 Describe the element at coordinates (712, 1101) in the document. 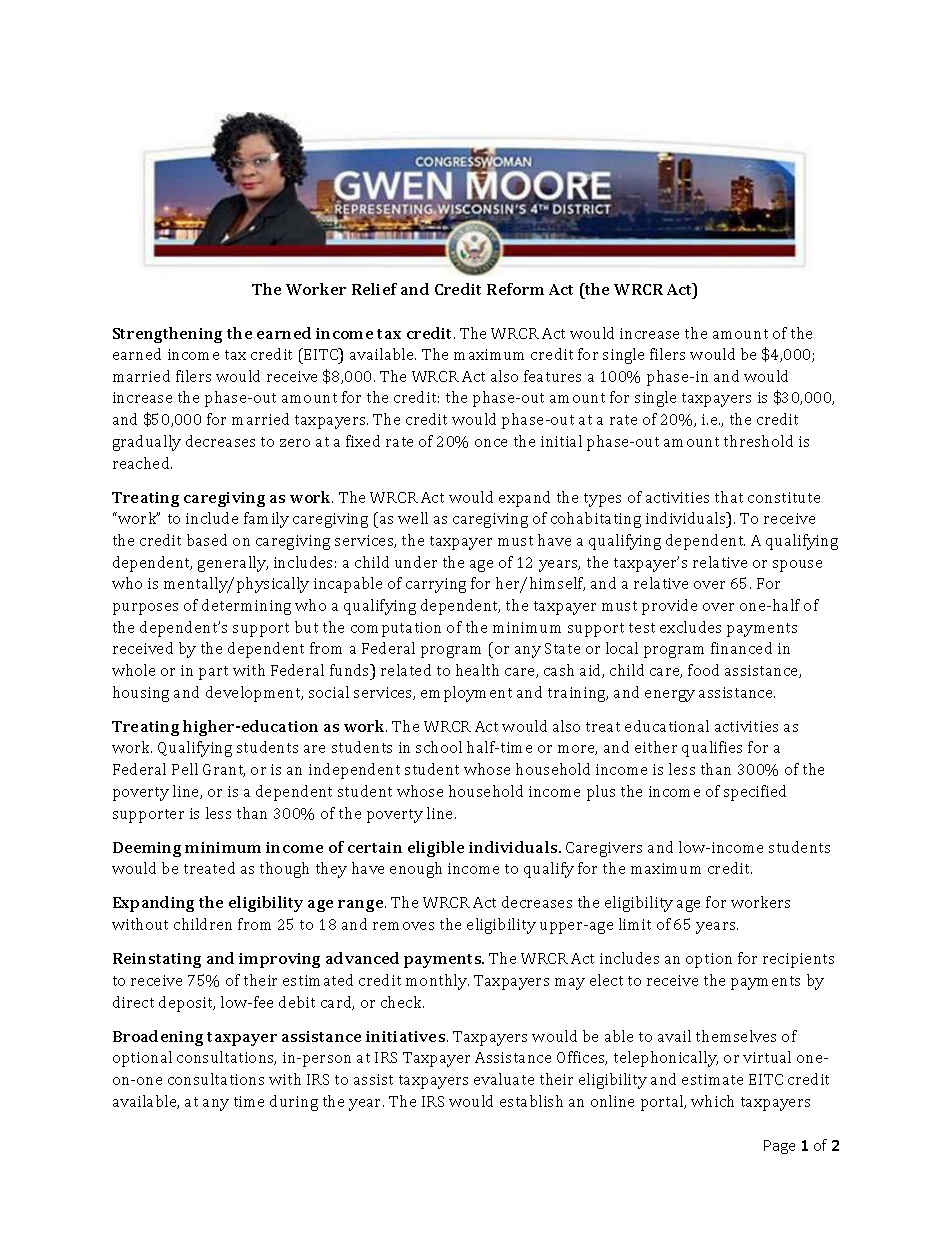

I see `which` at that location.
